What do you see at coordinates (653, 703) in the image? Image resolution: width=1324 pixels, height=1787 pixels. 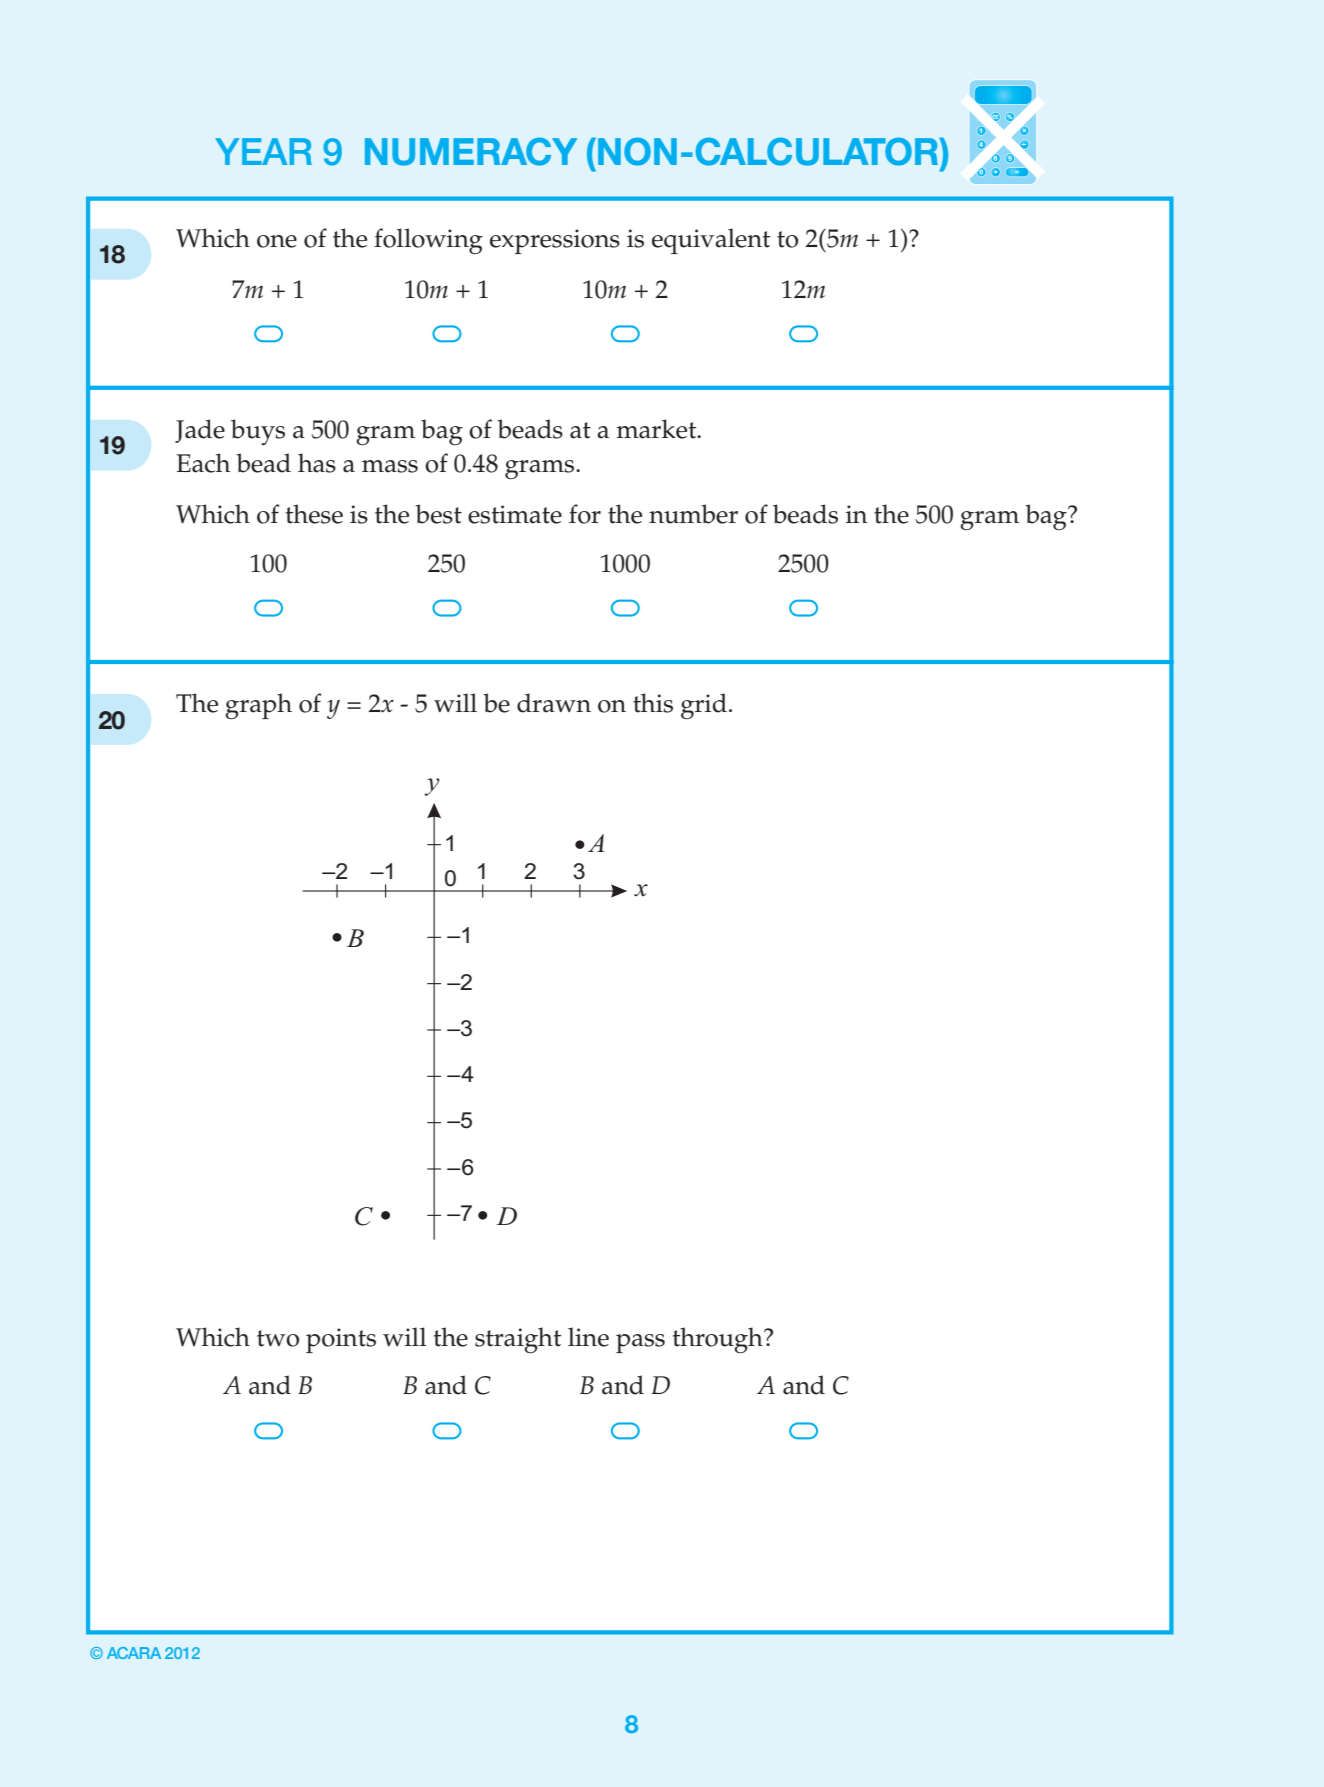 I see `this` at bounding box center [653, 703].
